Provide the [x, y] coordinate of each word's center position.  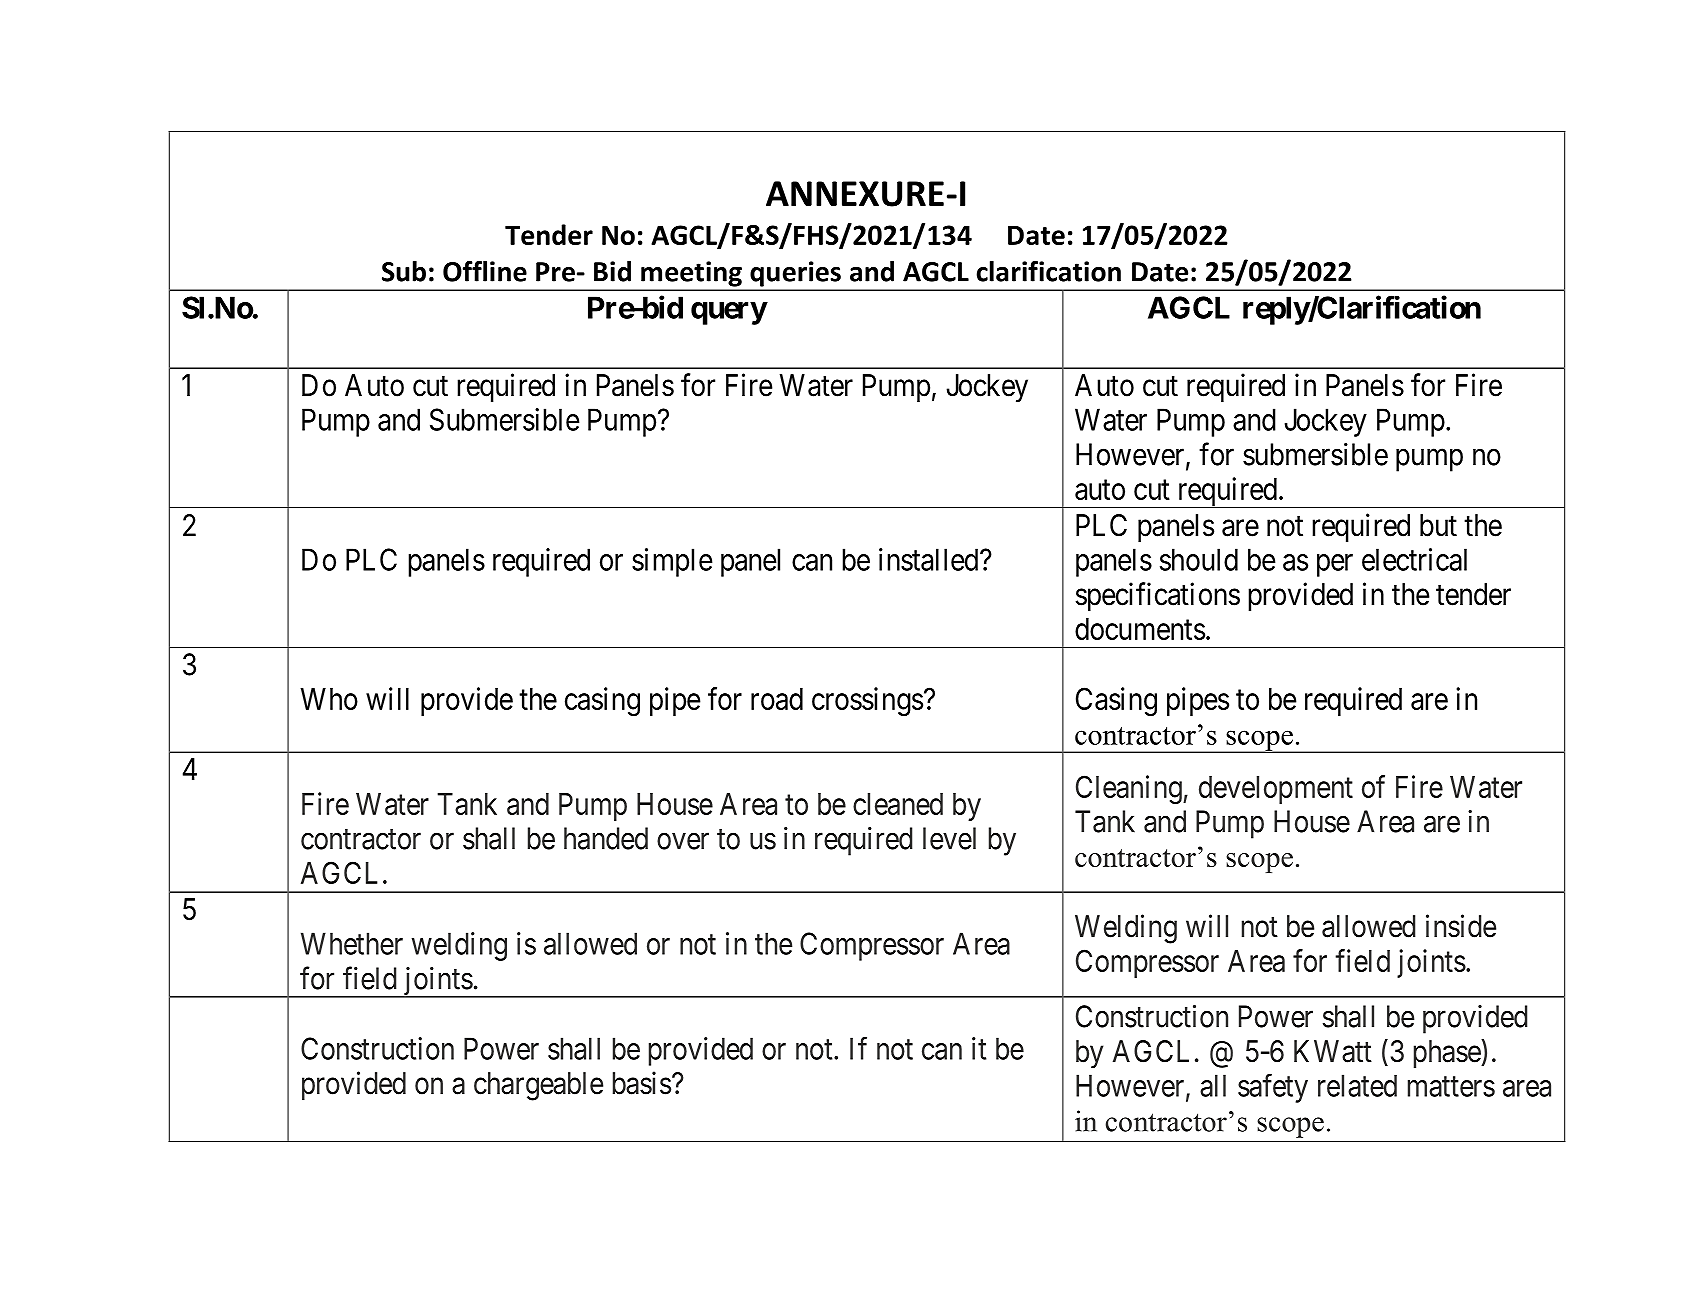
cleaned [898, 804]
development [1276, 790]
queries [795, 274]
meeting [691, 274]
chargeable [538, 1086]
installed [930, 559]
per [1335, 565]
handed [606, 838]
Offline [485, 271]
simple [672, 562]
